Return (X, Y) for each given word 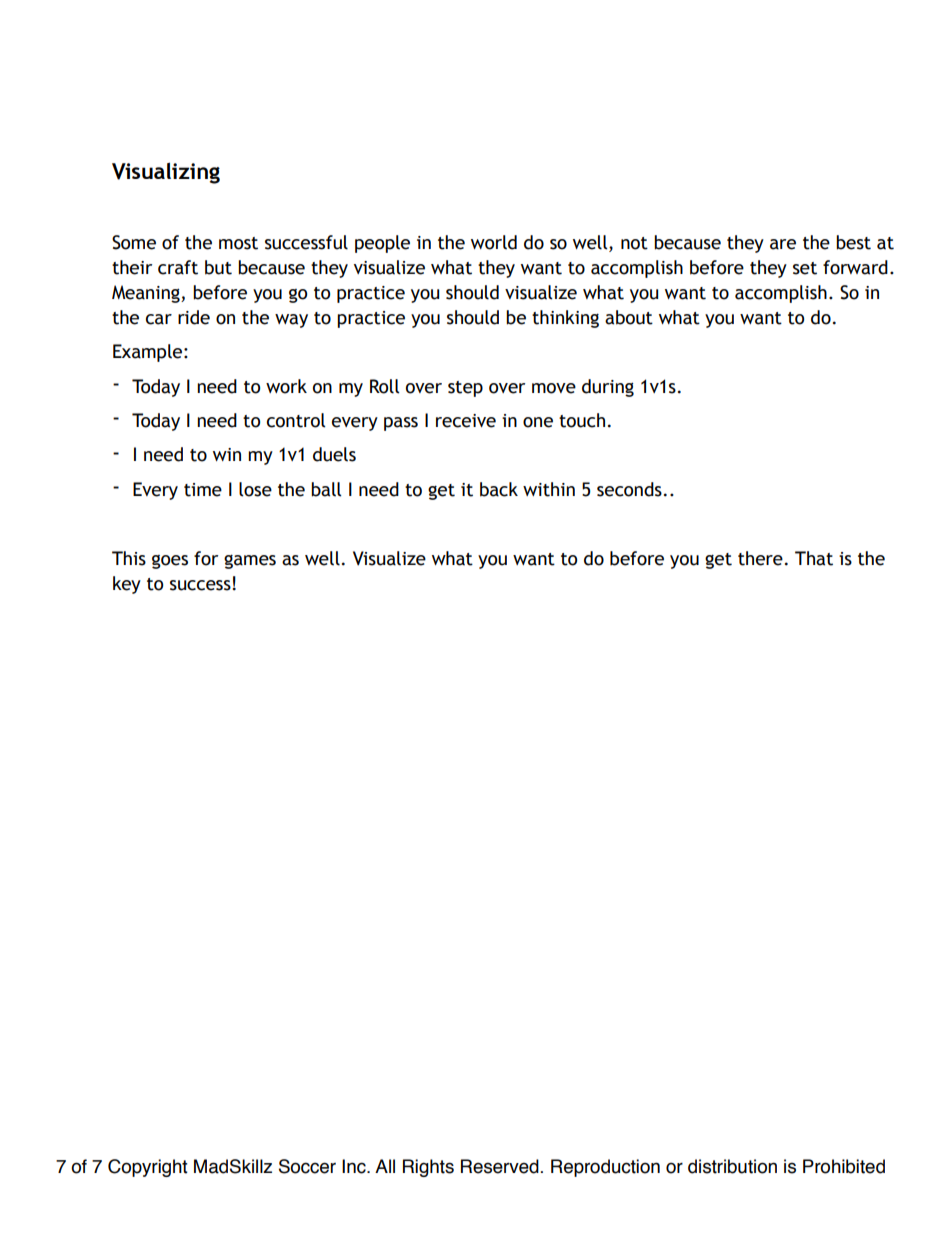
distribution (732, 1166)
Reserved (500, 1166)
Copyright (148, 1168)
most (238, 243)
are (783, 244)
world (494, 242)
